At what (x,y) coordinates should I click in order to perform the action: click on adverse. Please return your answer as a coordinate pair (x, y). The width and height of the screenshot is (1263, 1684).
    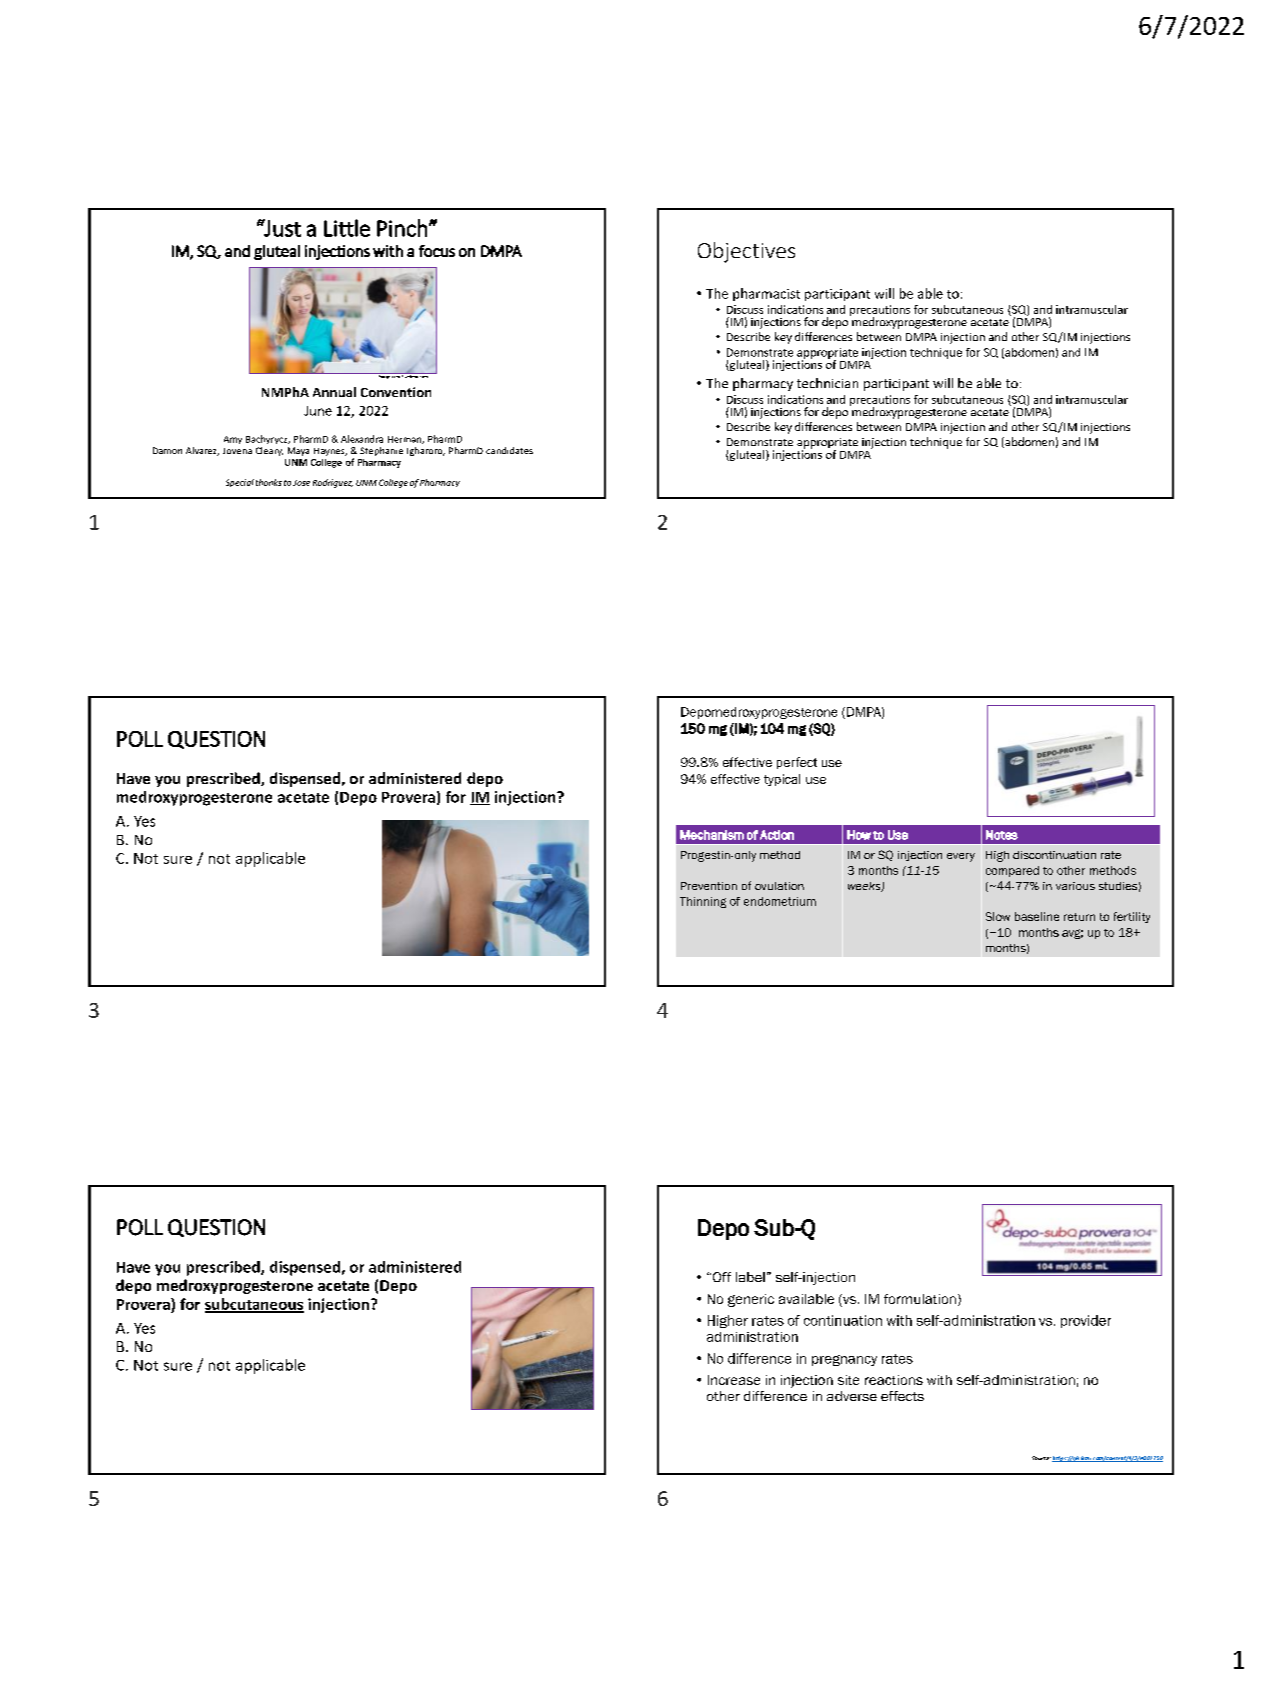
    Looking at the image, I should click on (852, 1396).
